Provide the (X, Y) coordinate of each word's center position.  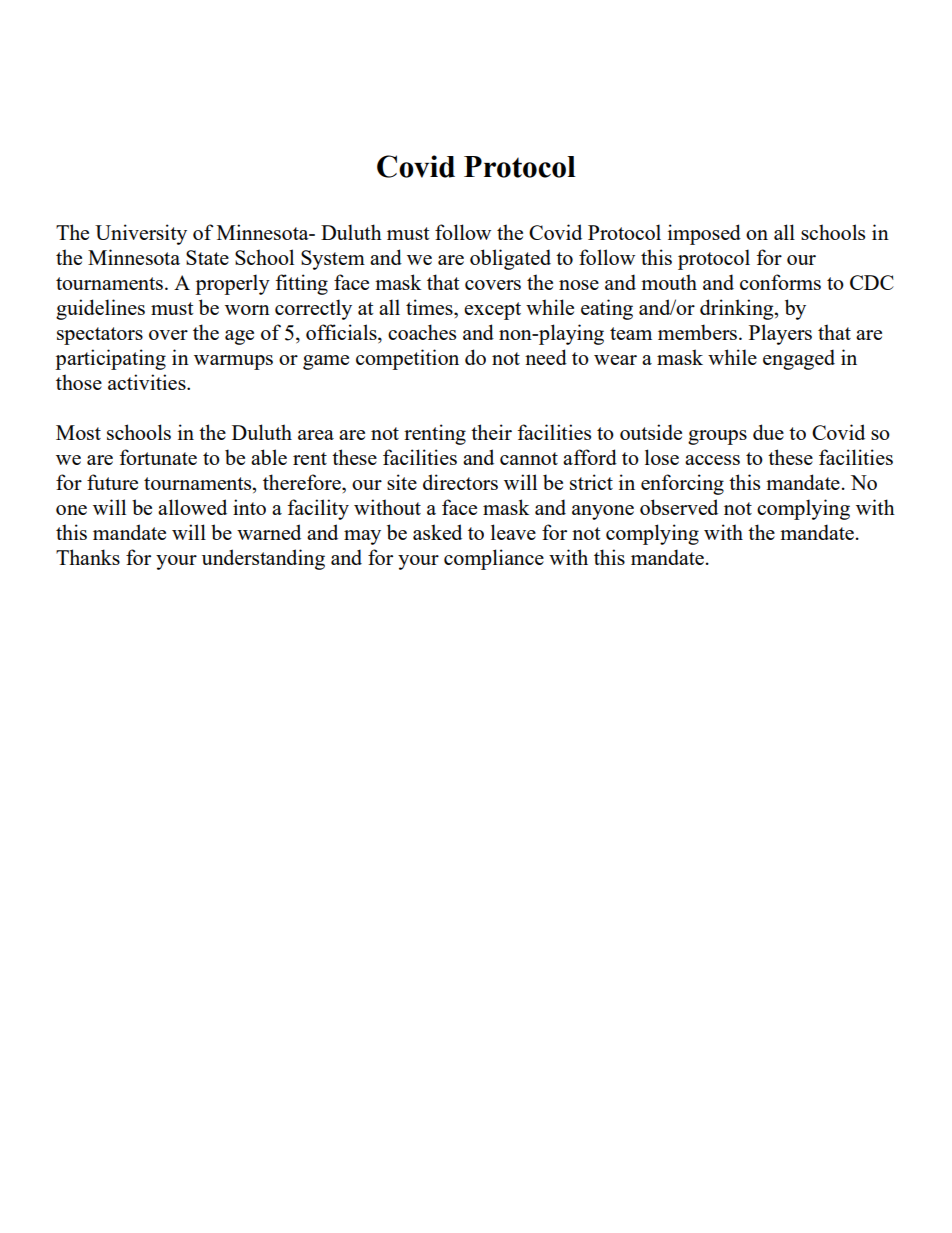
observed (679, 507)
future (112, 482)
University (141, 234)
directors (460, 482)
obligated (510, 259)
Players (780, 334)
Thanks (88, 557)
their (491, 432)
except (492, 311)
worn (247, 310)
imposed (704, 234)
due (768, 432)
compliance (494, 559)
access (712, 460)
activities (148, 382)
